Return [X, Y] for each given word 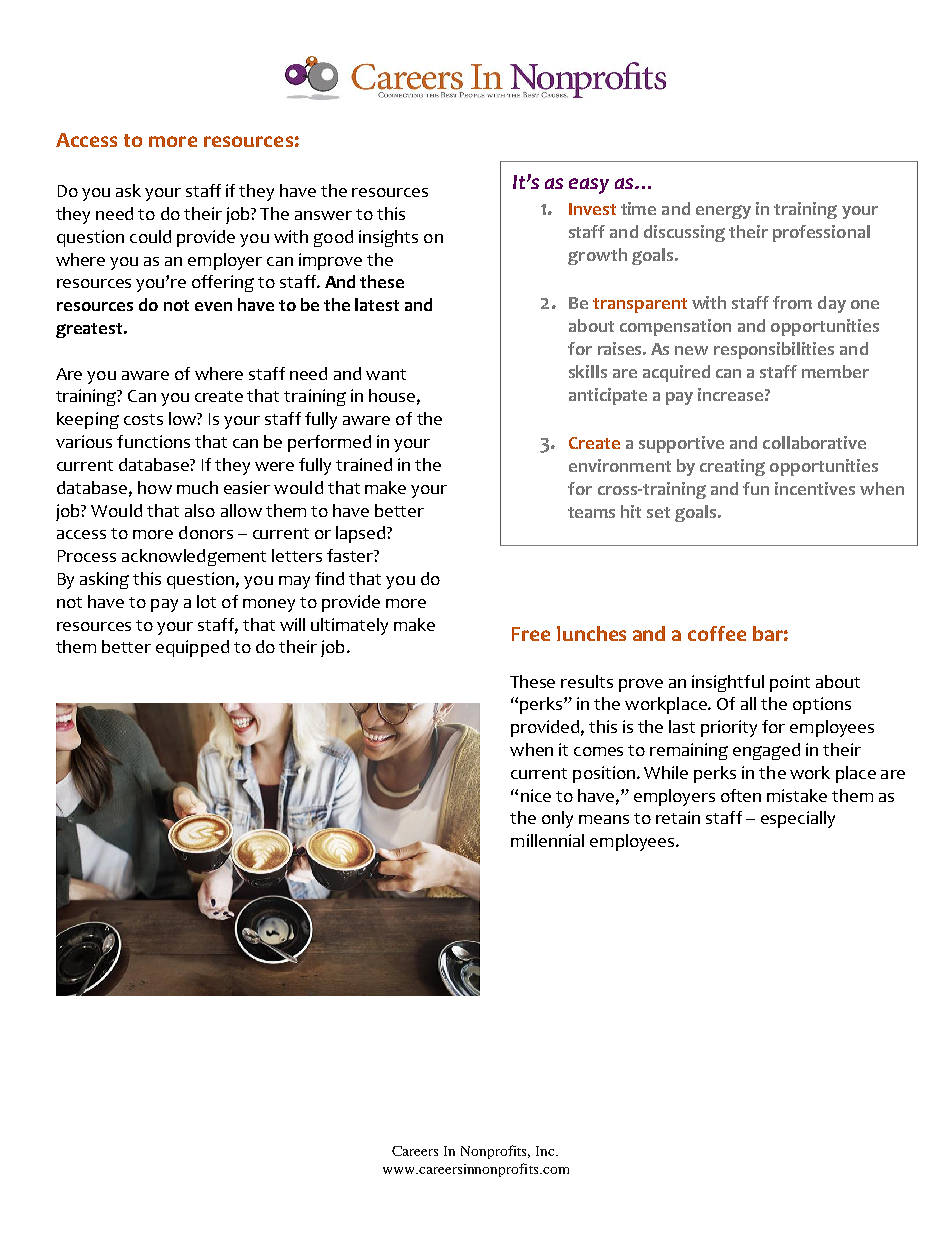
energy [723, 212]
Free [531, 634]
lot [206, 601]
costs [143, 419]
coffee [717, 633]
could [150, 236]
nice [536, 795]
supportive [681, 444]
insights [388, 238]
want [386, 374]
